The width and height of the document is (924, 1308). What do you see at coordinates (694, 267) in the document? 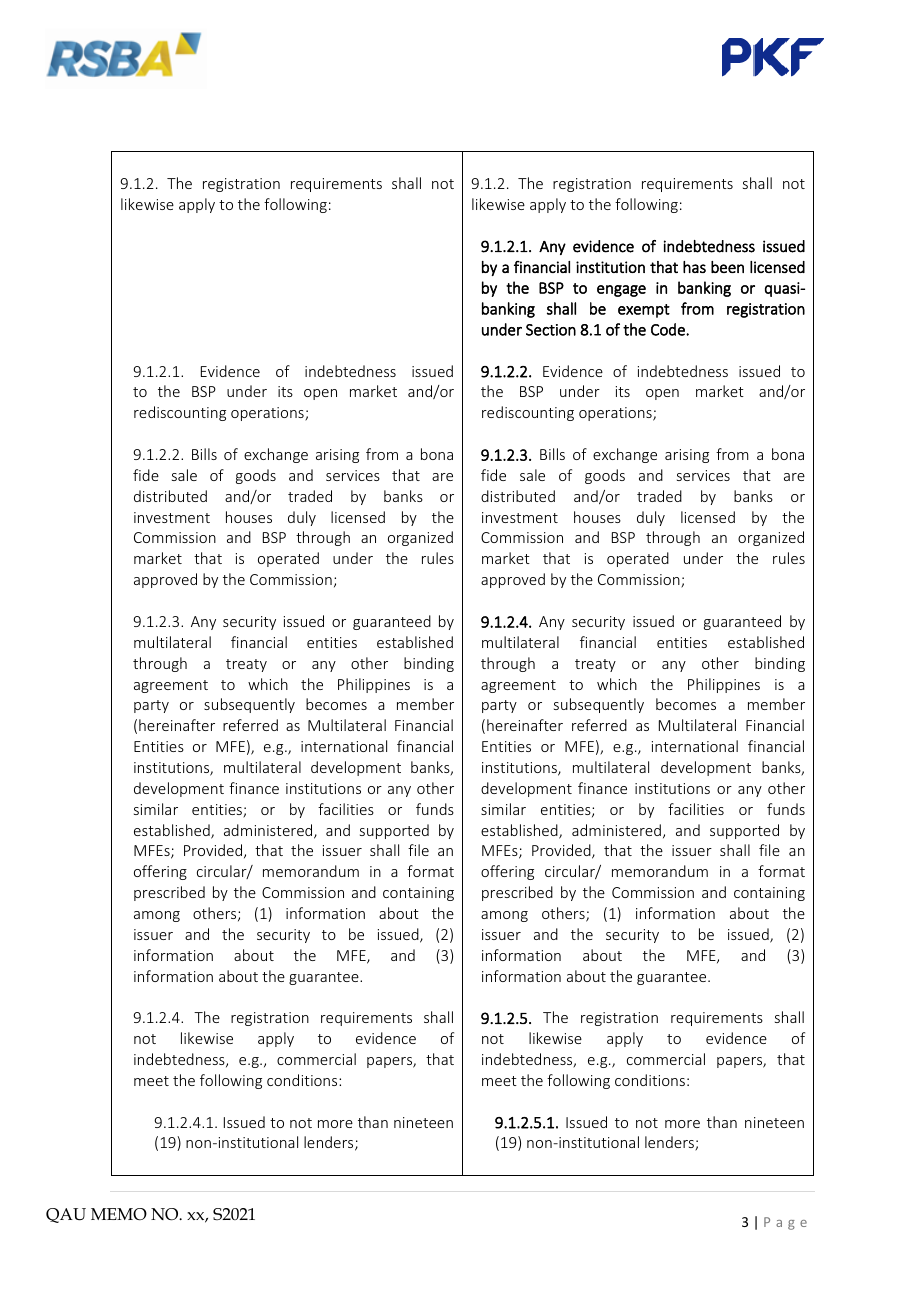
I see `has` at bounding box center [694, 267].
